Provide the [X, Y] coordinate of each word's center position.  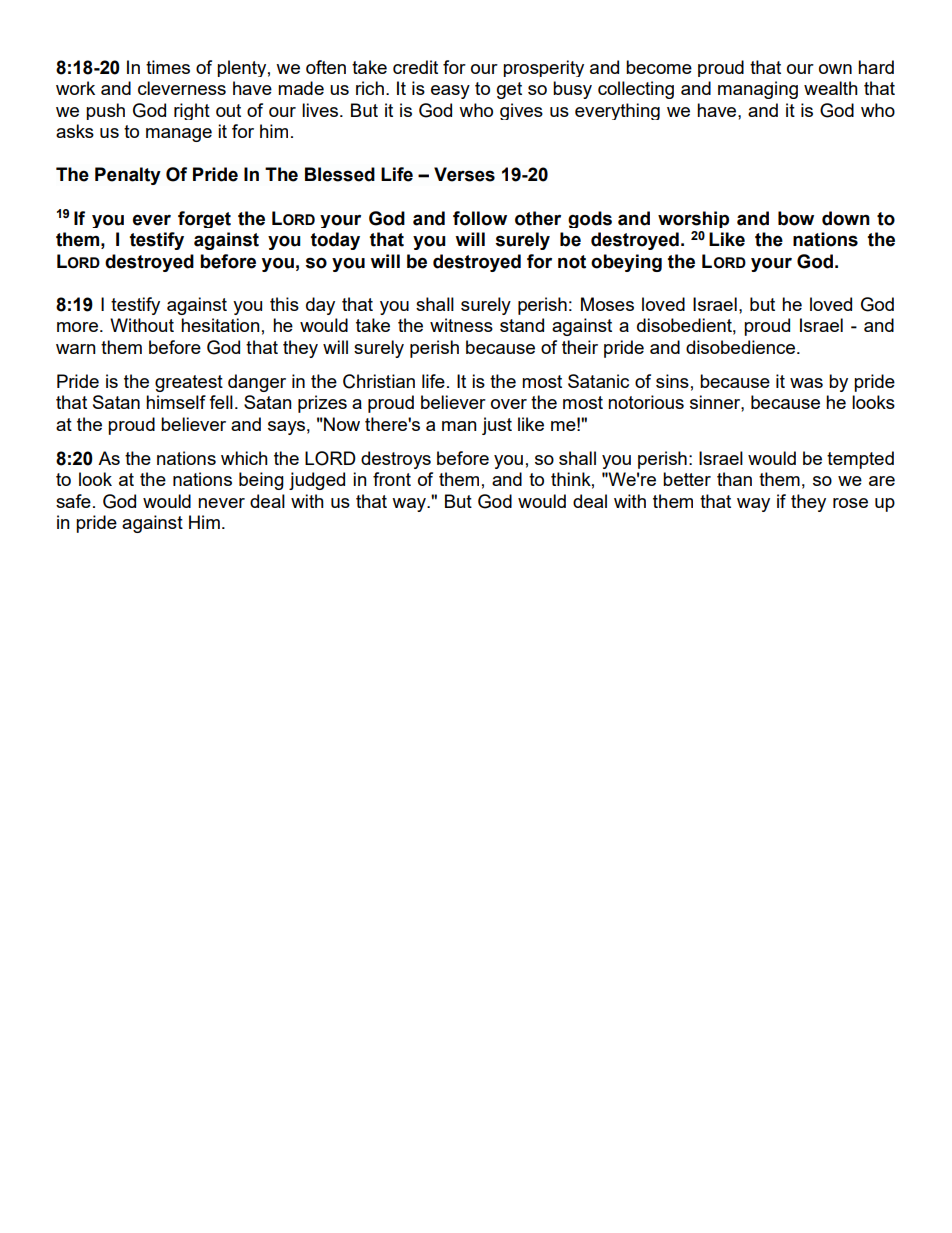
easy [450, 92]
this [284, 304]
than [734, 479]
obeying [626, 263]
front [392, 479]
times [168, 67]
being [261, 481]
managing [758, 90]
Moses [607, 304]
